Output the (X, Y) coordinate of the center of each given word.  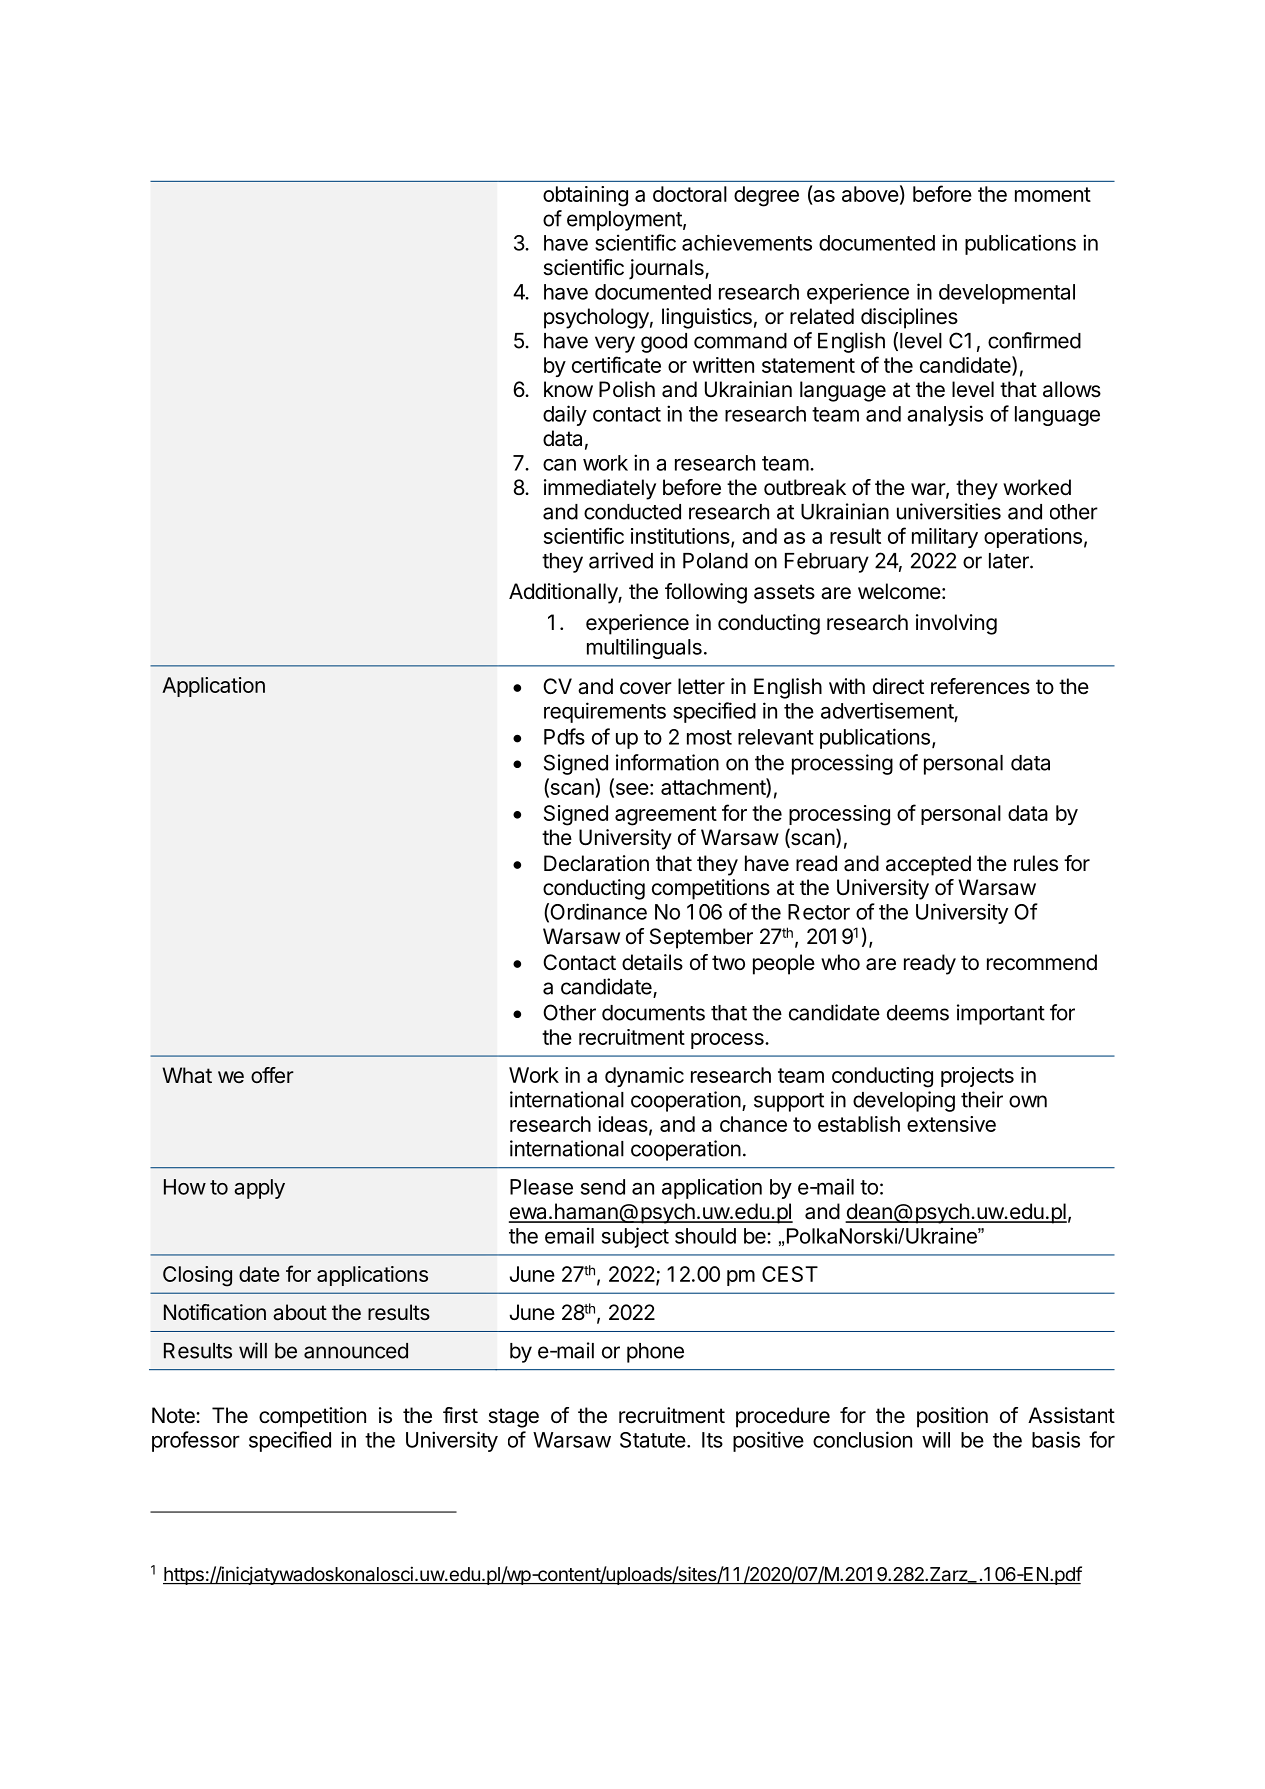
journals (667, 269)
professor (196, 1441)
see (631, 790)
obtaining (585, 196)
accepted (928, 865)
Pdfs (564, 736)
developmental (1007, 294)
